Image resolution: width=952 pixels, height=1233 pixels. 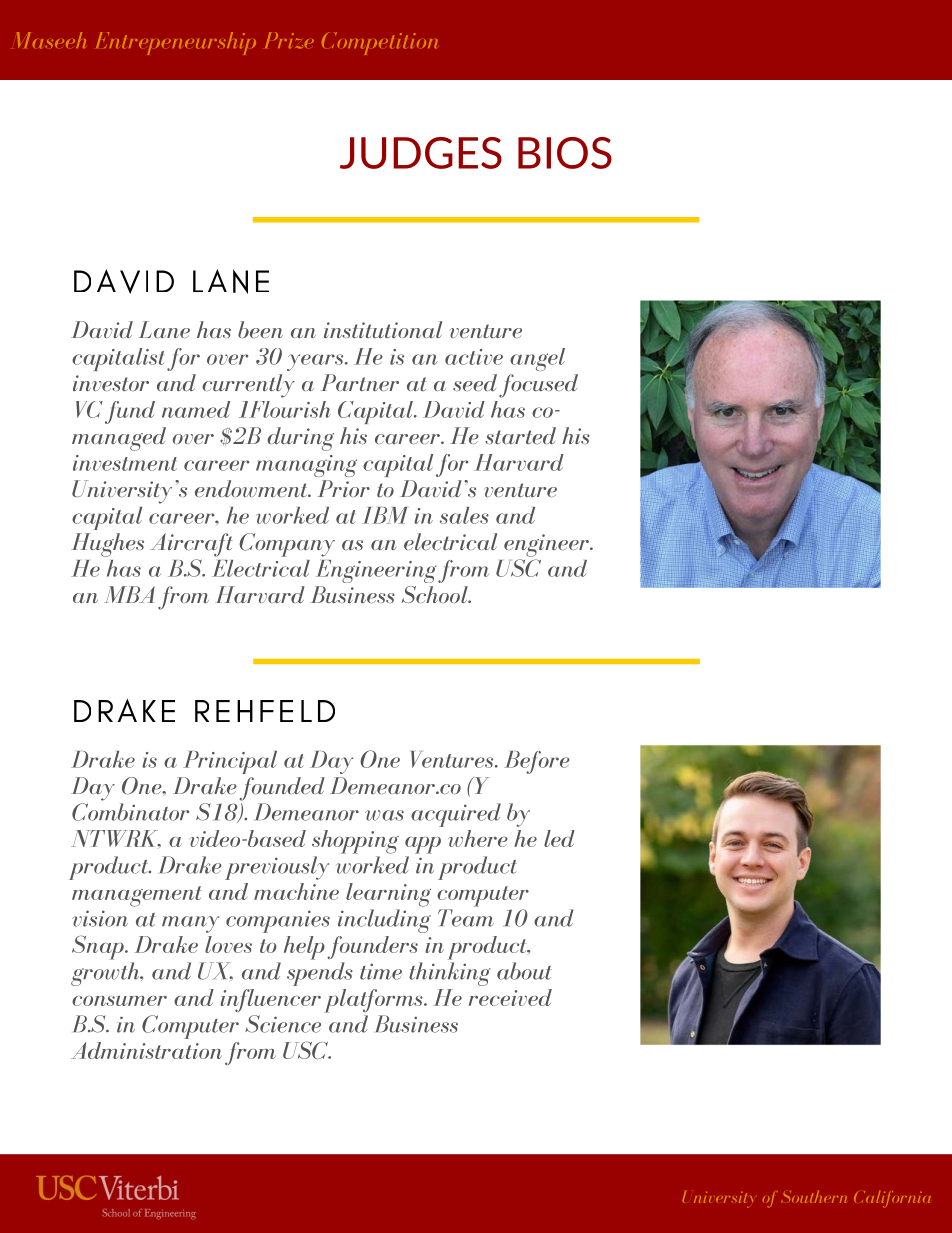 What do you see at coordinates (380, 43) in the image?
I see `Competition` at bounding box center [380, 43].
